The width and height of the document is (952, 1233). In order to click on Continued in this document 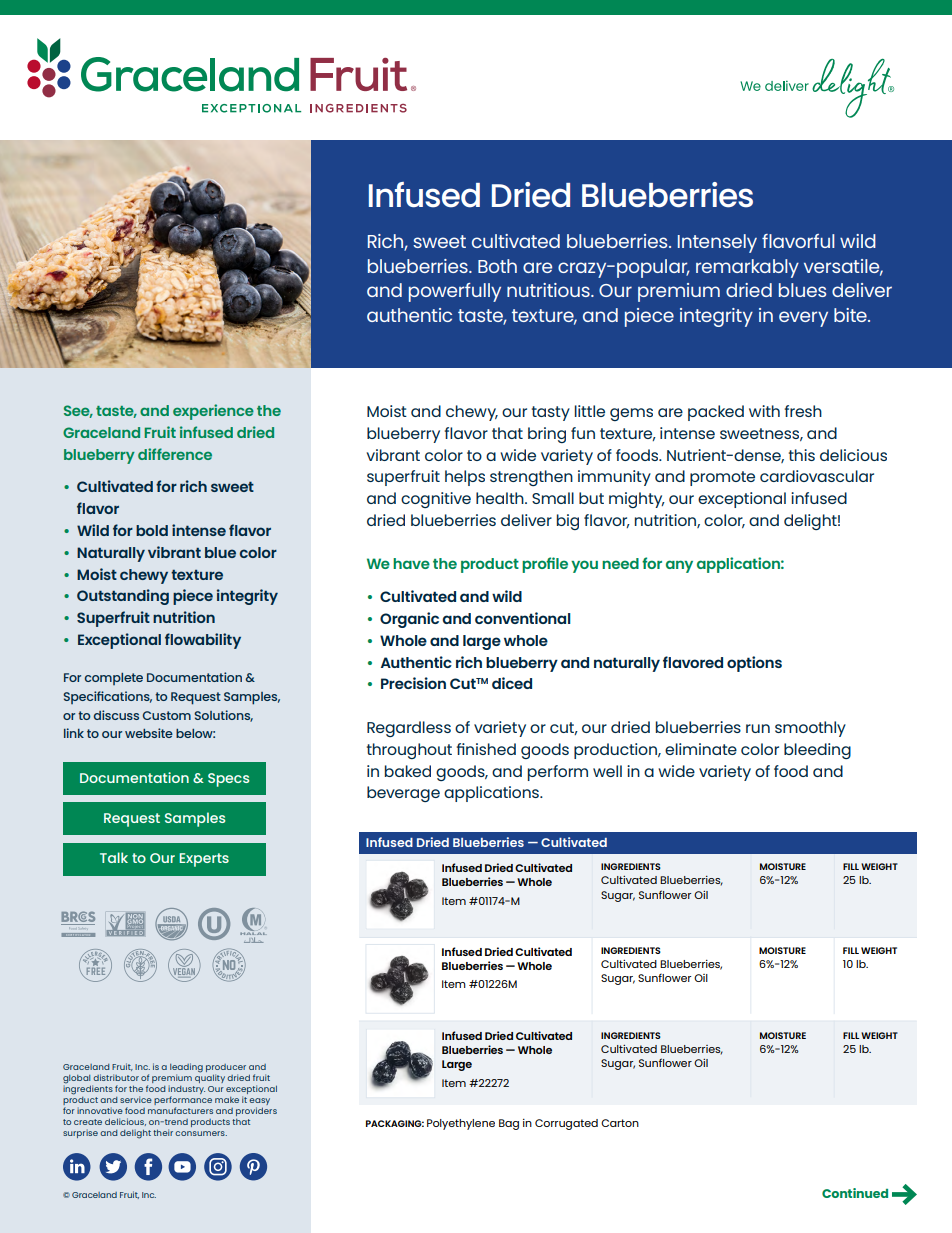, I will do `click(855, 1193)`.
